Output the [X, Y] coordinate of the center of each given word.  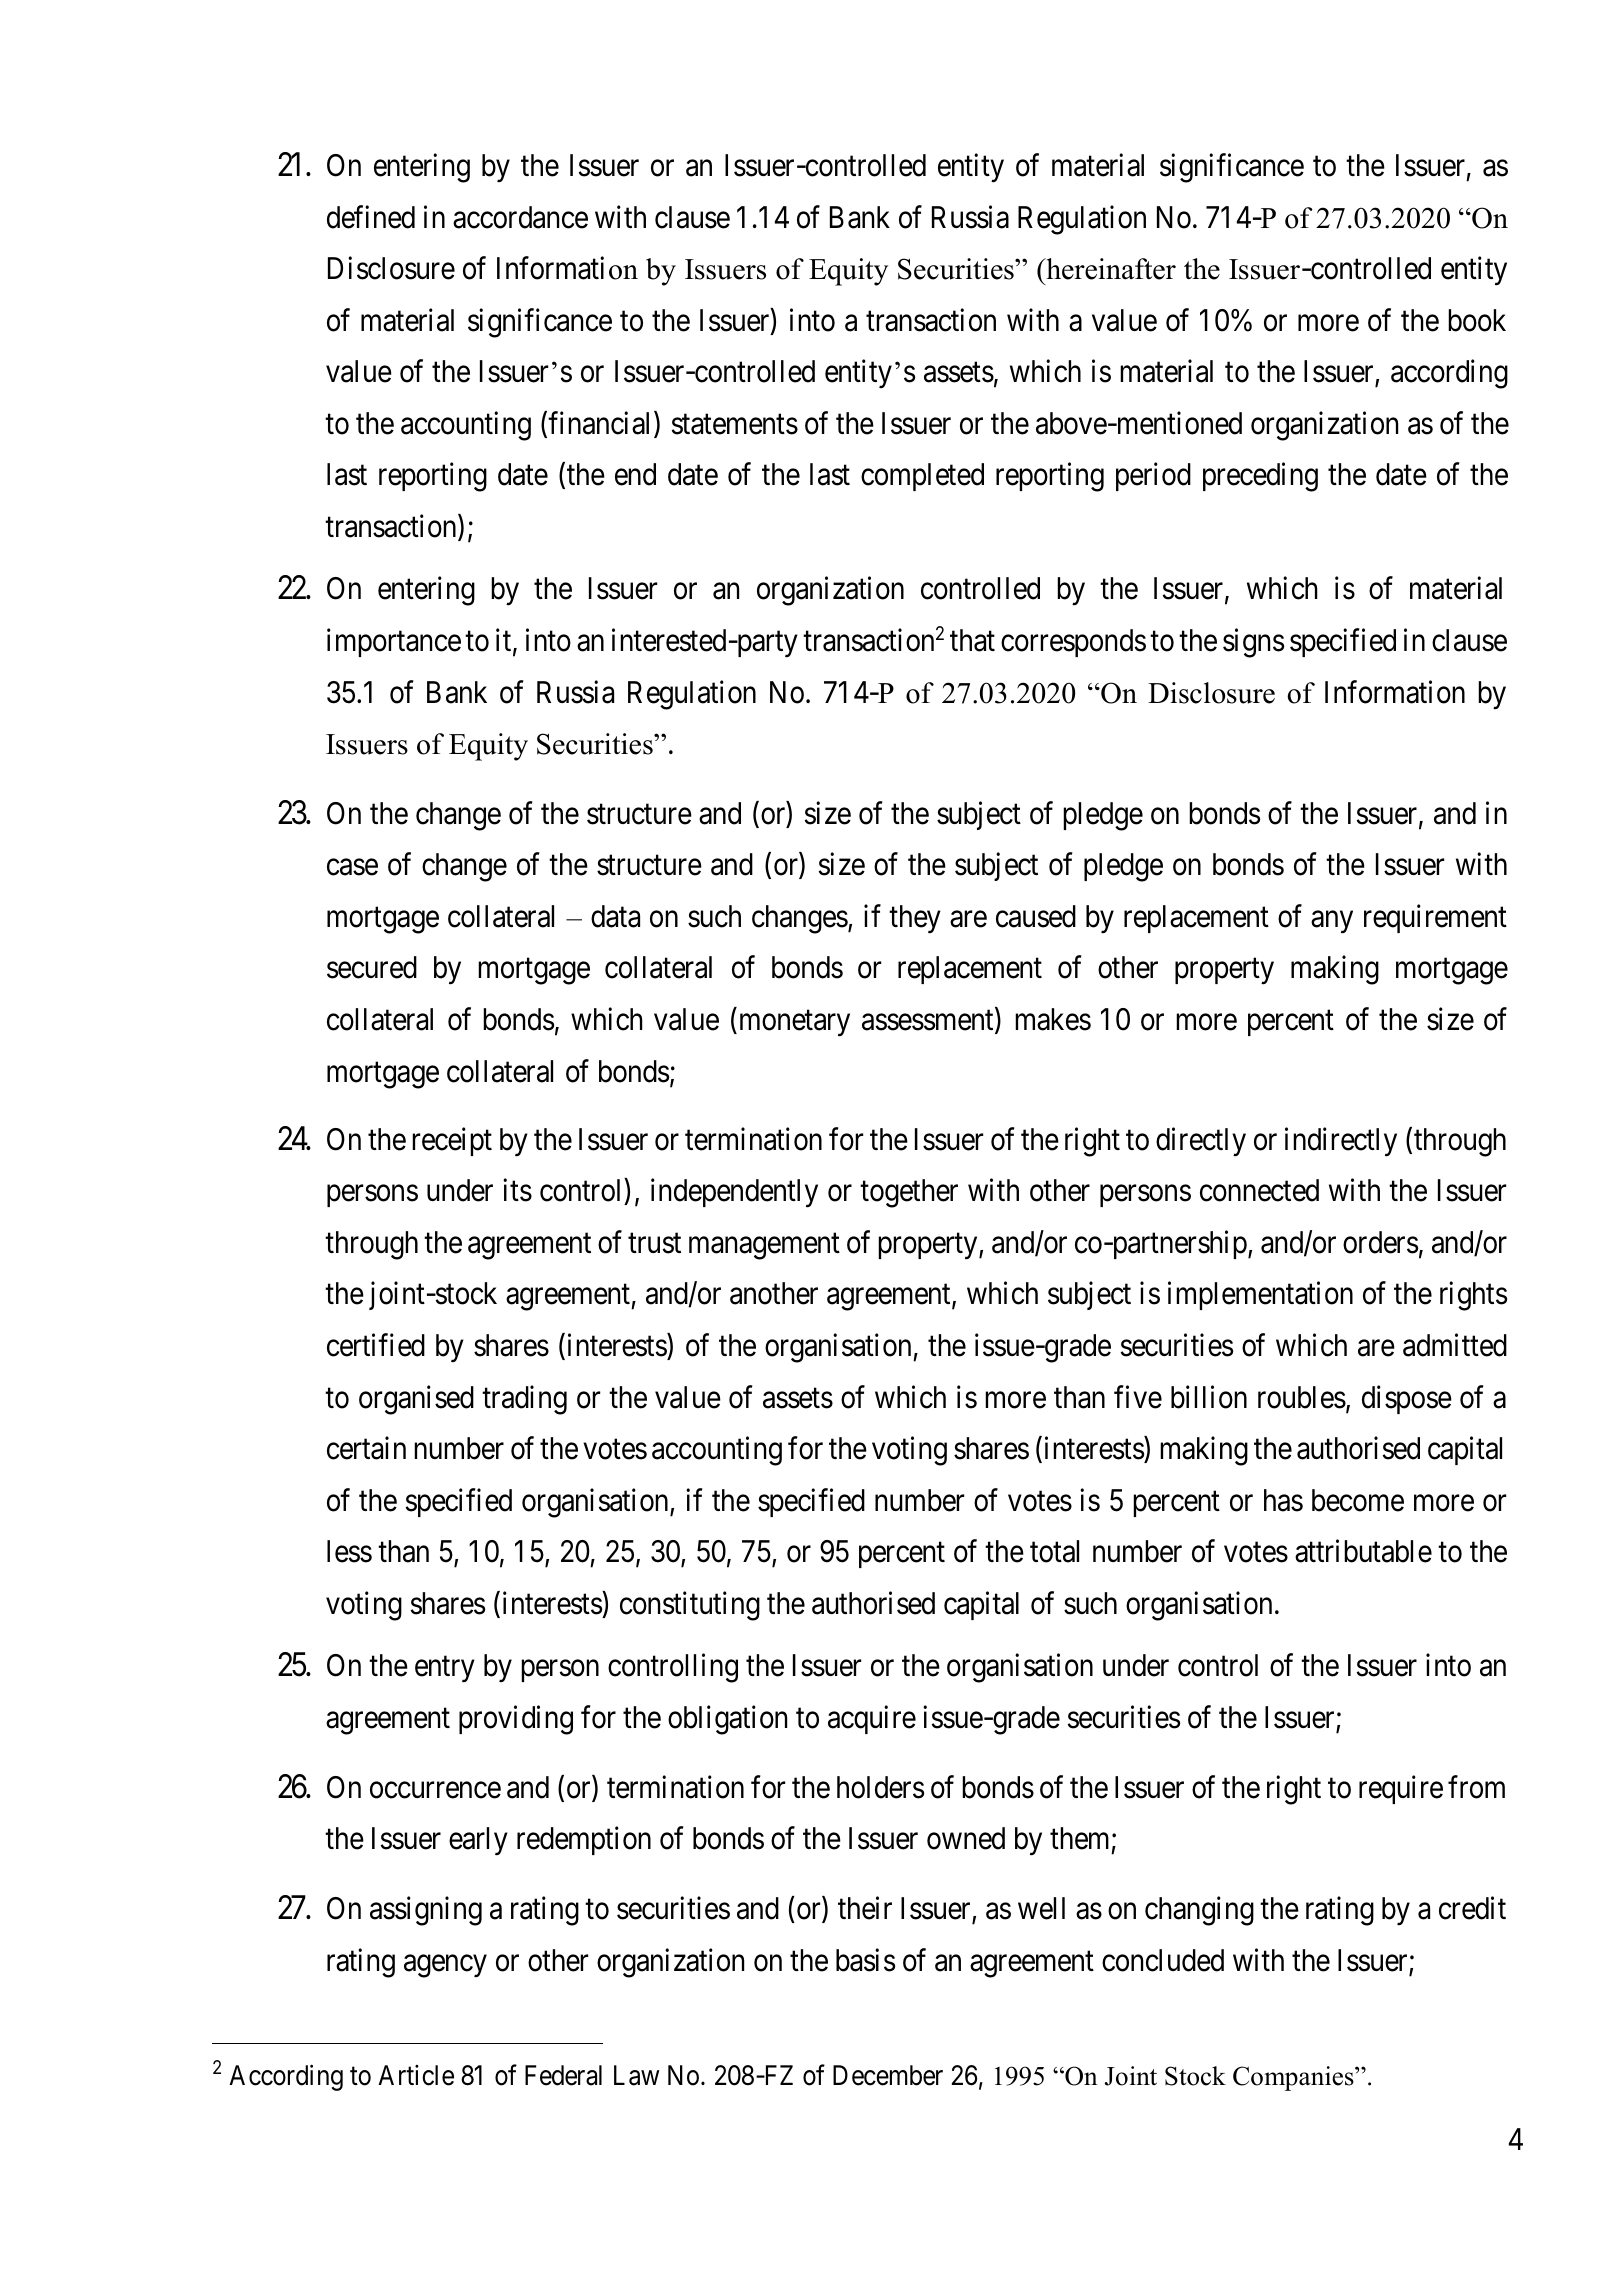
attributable [1363, 1551]
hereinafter [1110, 269]
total [1054, 1551]
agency [445, 1966]
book [1477, 320]
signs [1253, 643]
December [888, 2075]
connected [1259, 1190]
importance [394, 643]
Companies [1294, 2078]
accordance [520, 217]
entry [445, 1670]
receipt [452, 1141]
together [909, 1193]
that [972, 640]
